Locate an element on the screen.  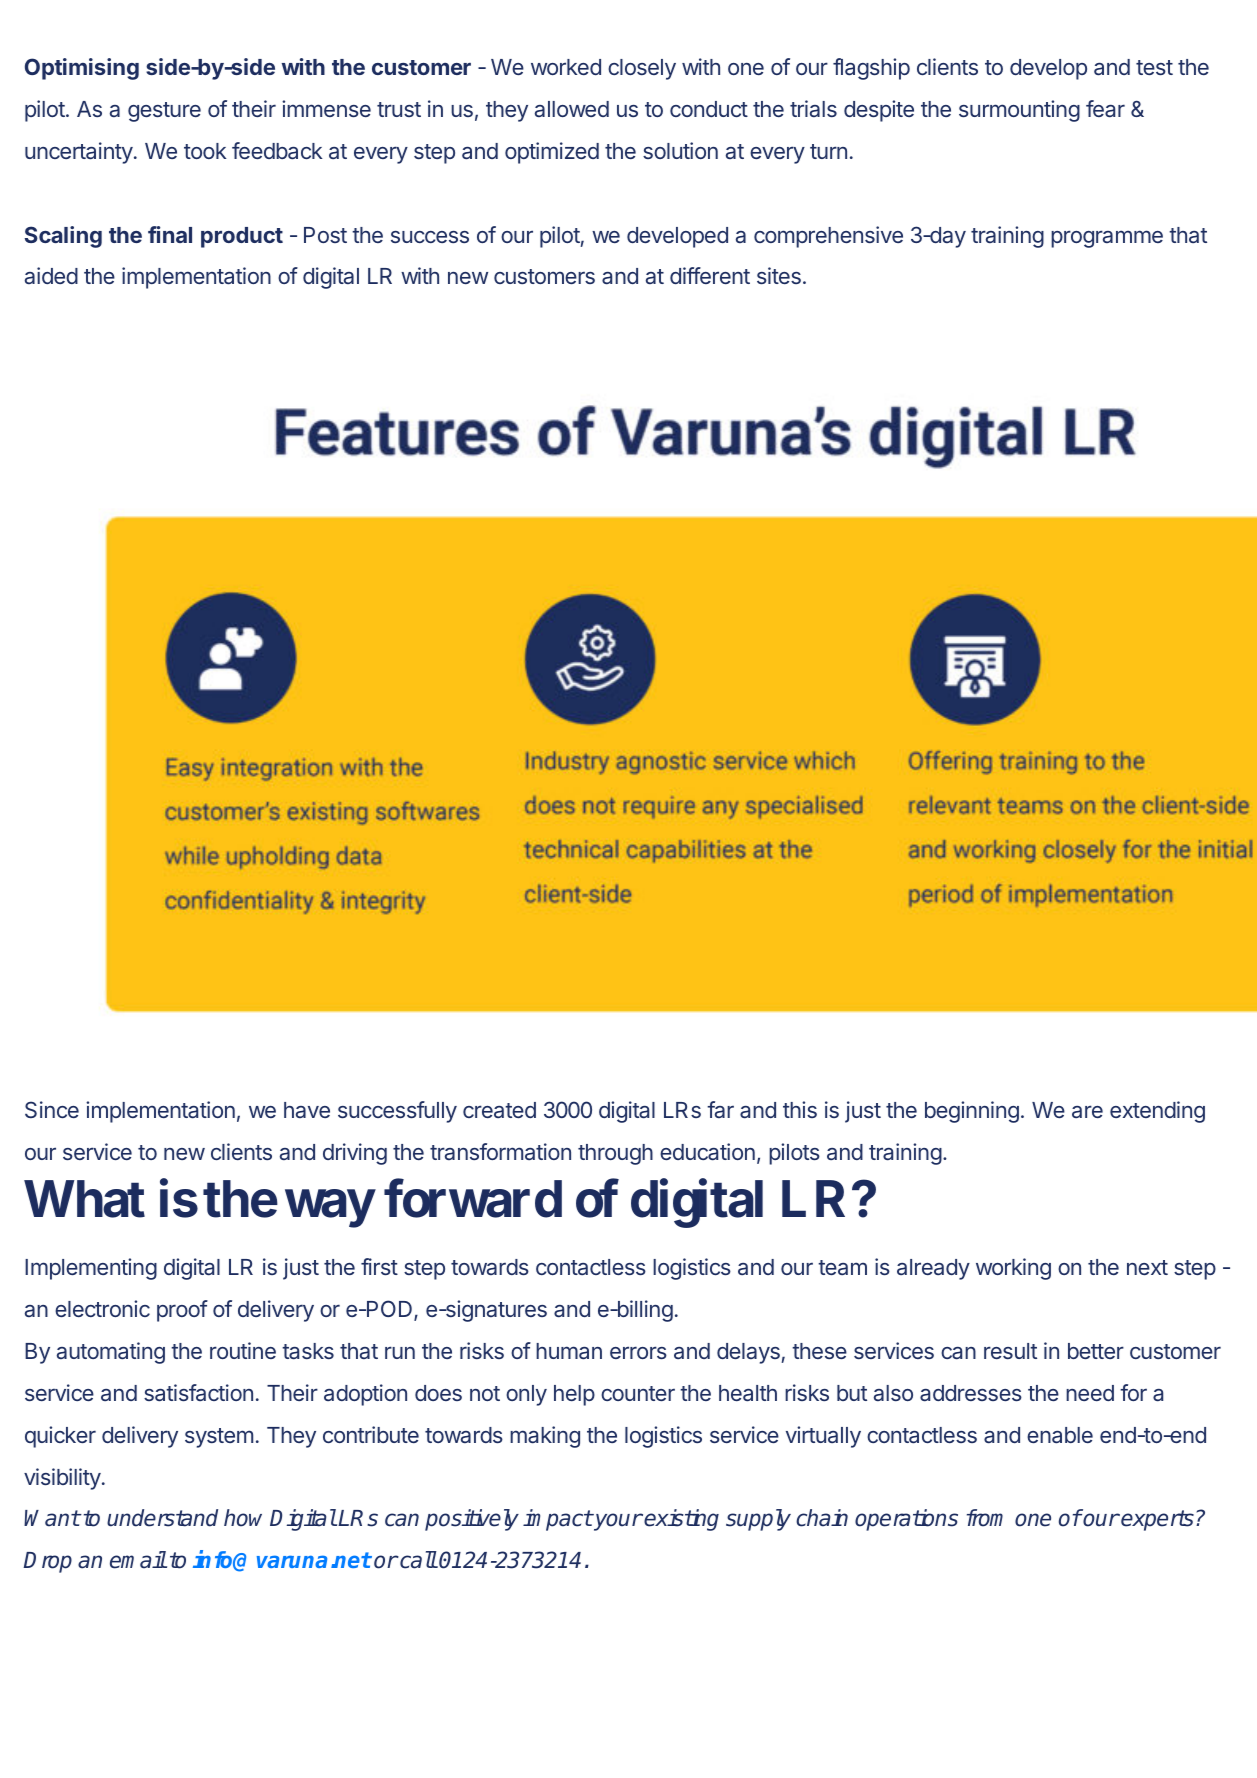
are is located at coordinates (1087, 1111).
